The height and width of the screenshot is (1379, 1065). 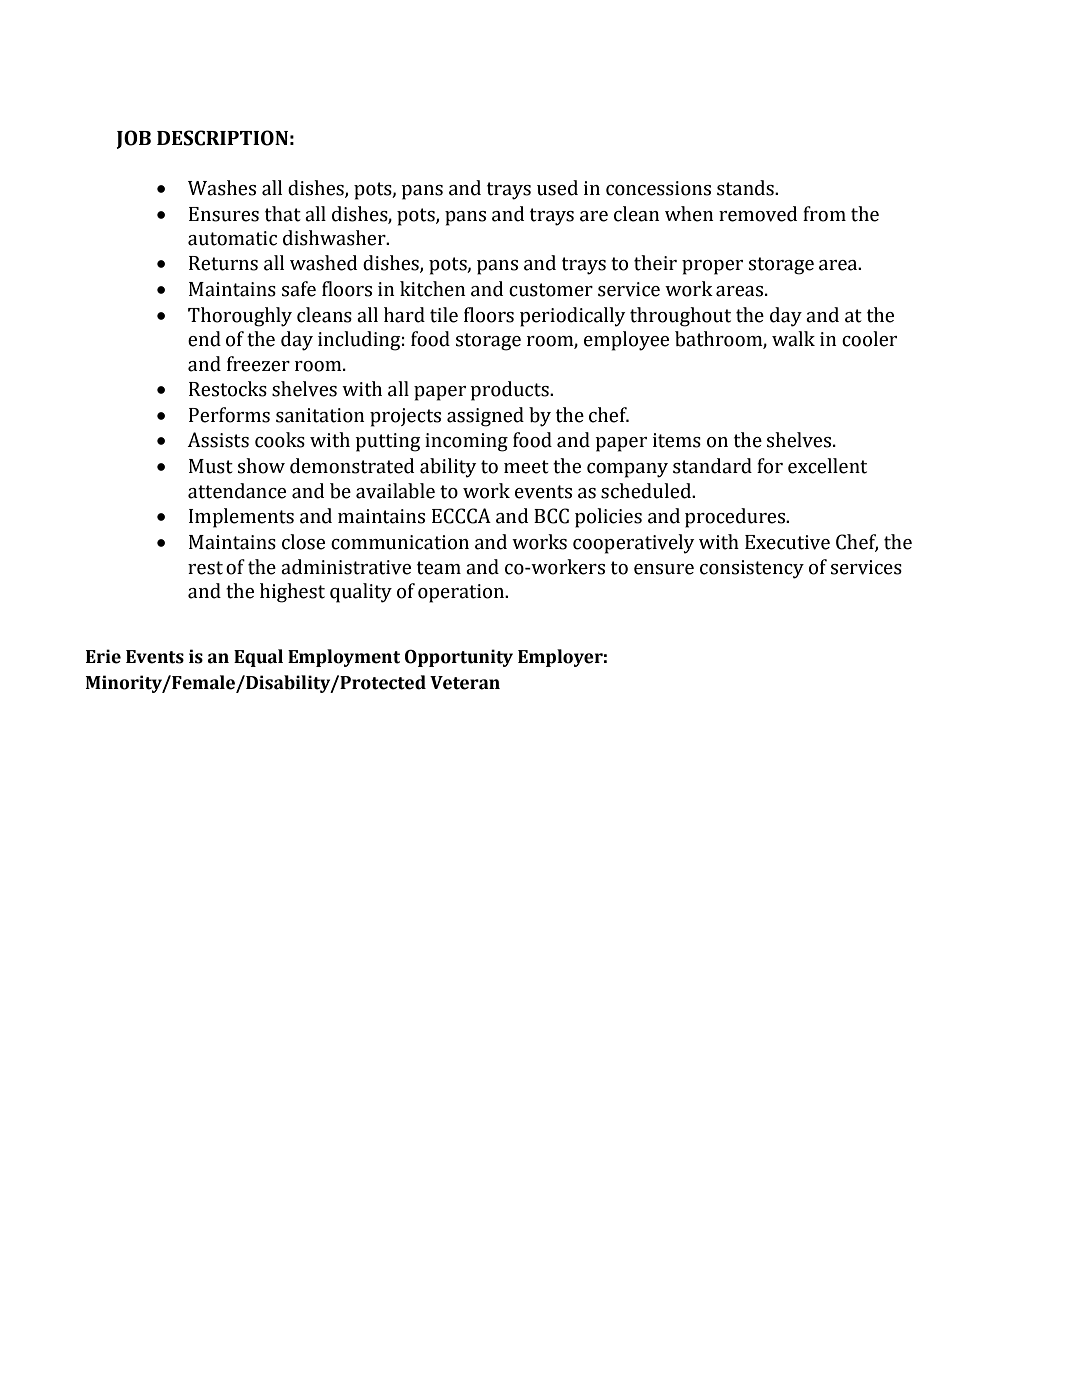 I want to click on assigned, so click(x=485, y=417).
